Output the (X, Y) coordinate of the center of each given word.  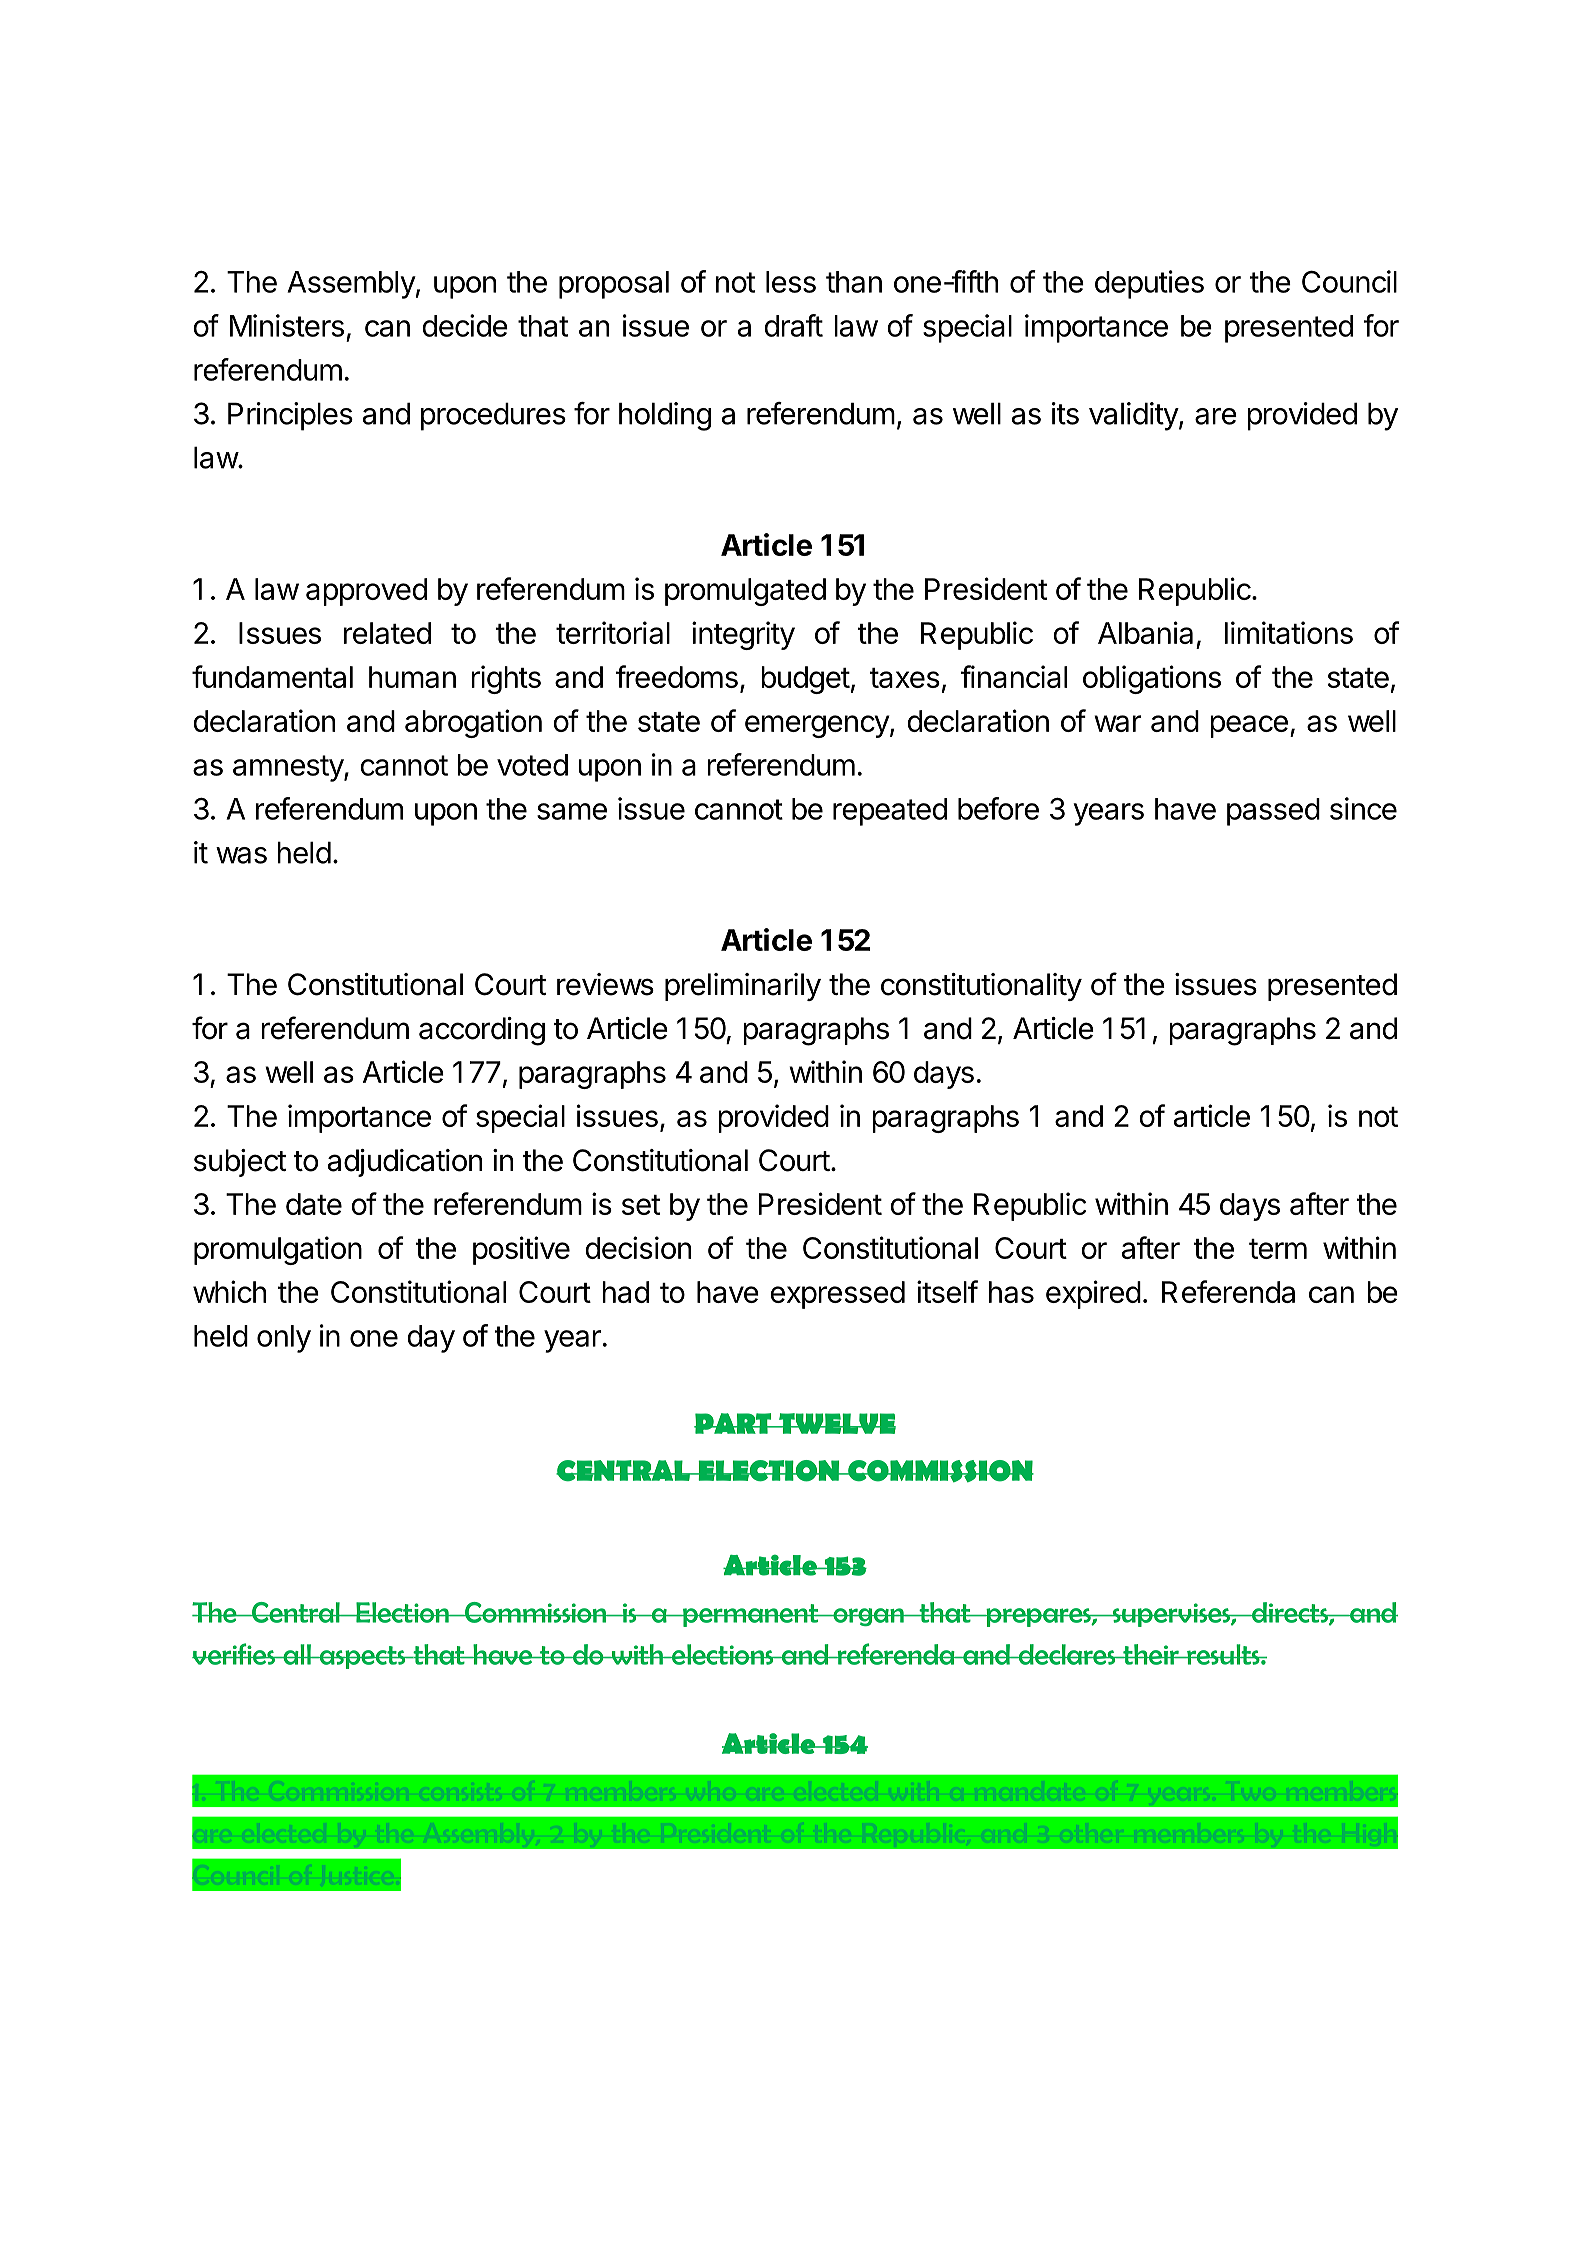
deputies (1149, 284)
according (482, 1031)
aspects (362, 1657)
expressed (837, 1295)
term (1278, 1249)
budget (805, 680)
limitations (1289, 632)
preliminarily (743, 987)
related (387, 633)
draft (793, 325)
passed (1273, 812)
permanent (751, 1615)
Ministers (287, 325)
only (284, 1339)
